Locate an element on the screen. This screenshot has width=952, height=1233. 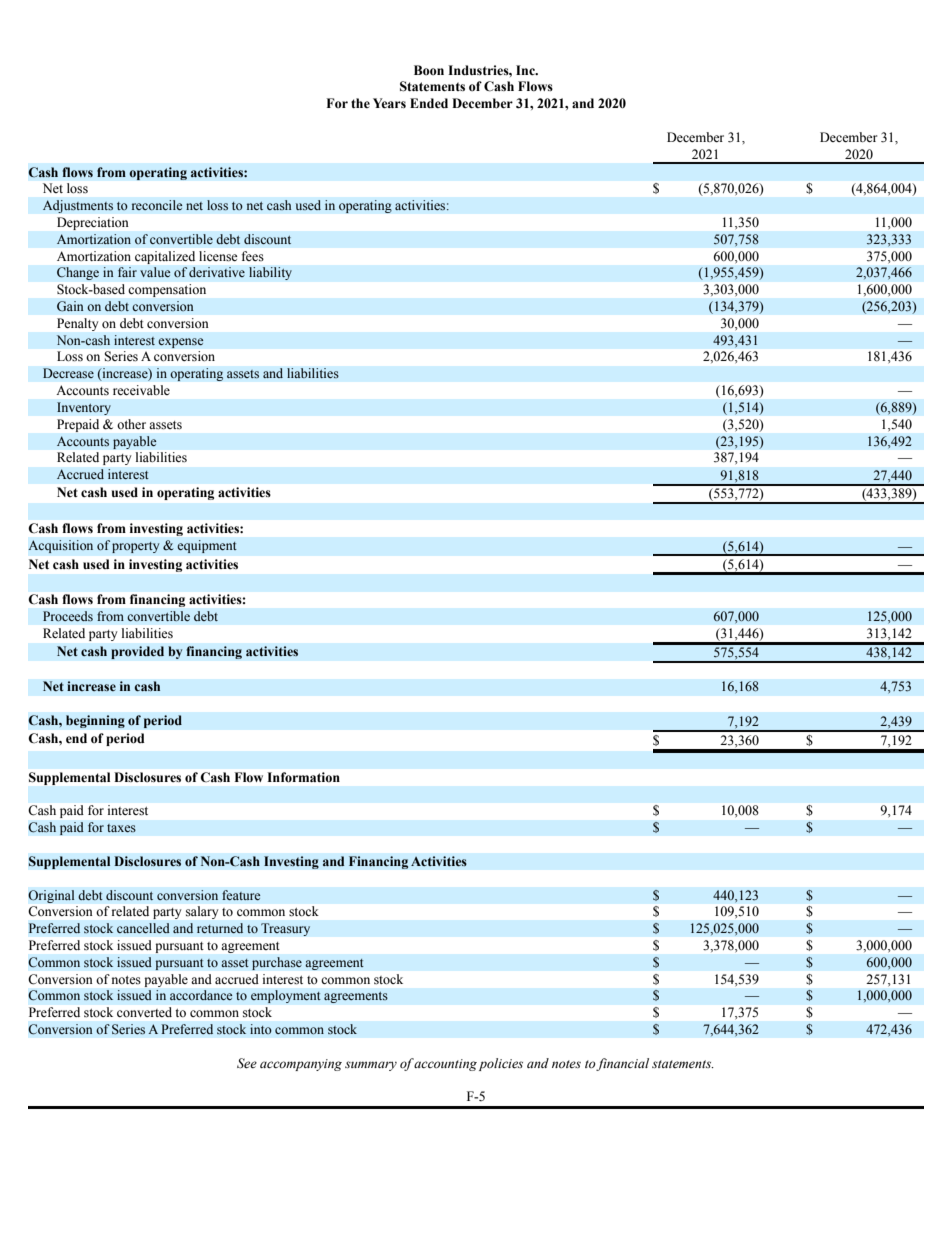
other is located at coordinates (131, 424).
